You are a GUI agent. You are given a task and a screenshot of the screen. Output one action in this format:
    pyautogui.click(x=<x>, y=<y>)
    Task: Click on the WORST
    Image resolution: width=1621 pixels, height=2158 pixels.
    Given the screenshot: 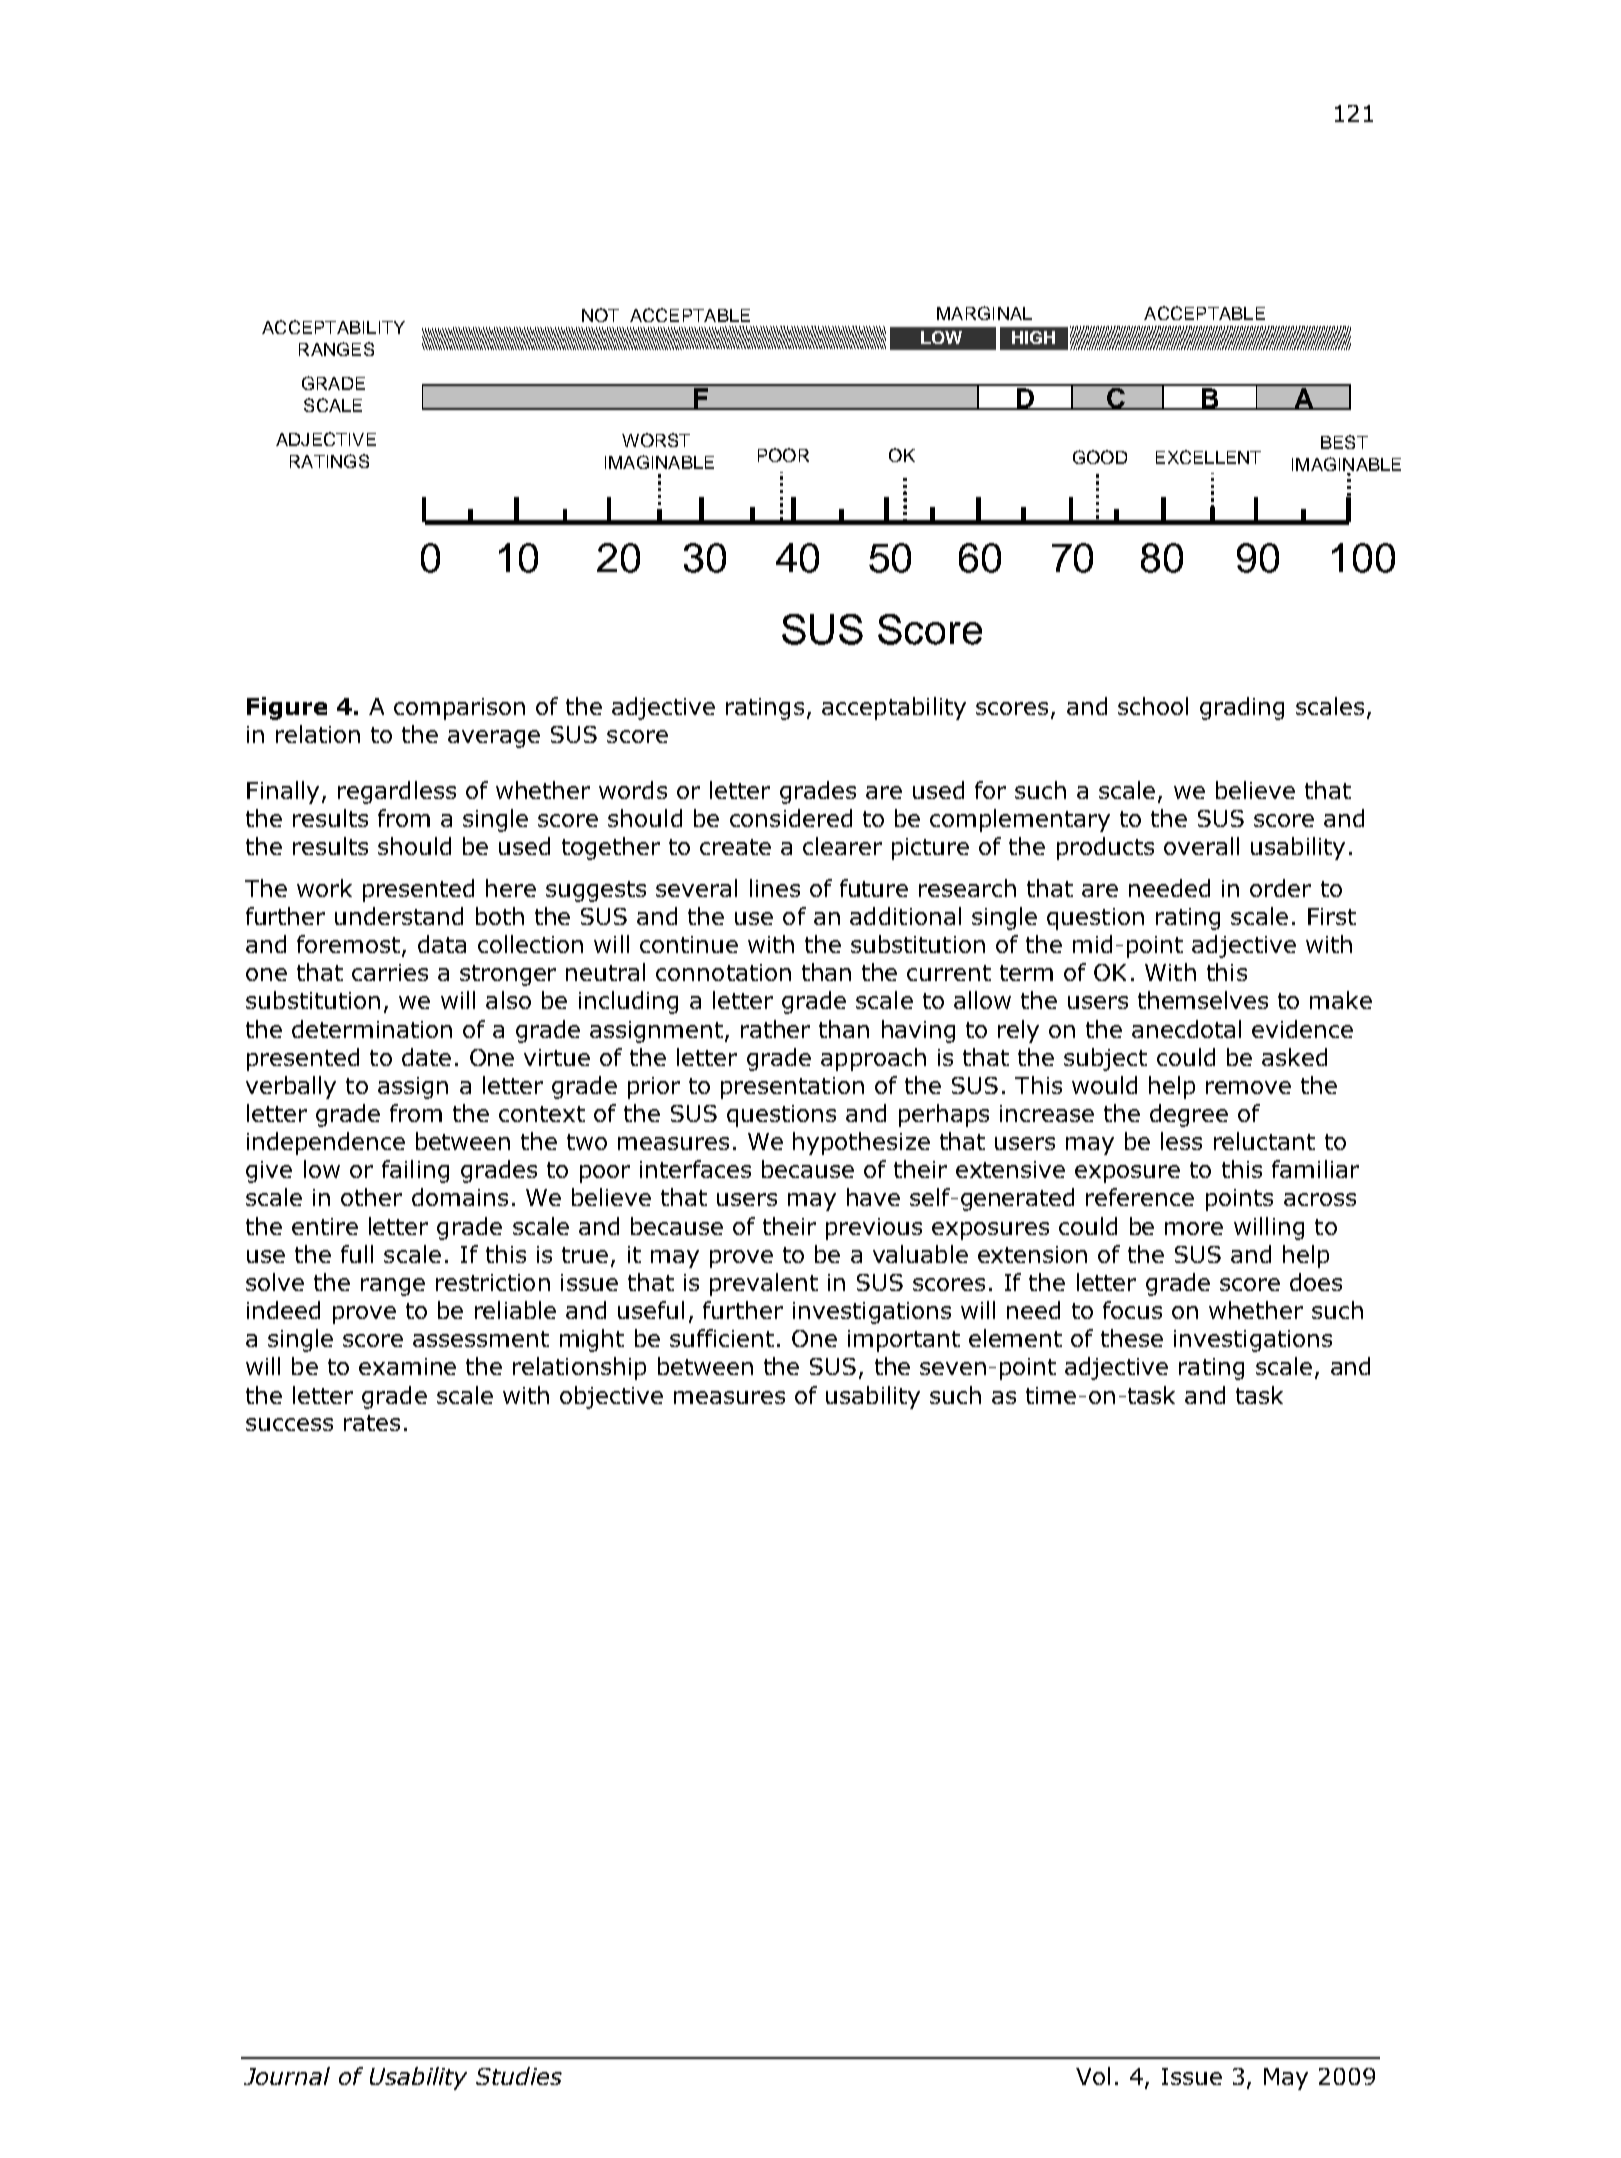 What is the action you would take?
    pyautogui.click(x=656, y=440)
